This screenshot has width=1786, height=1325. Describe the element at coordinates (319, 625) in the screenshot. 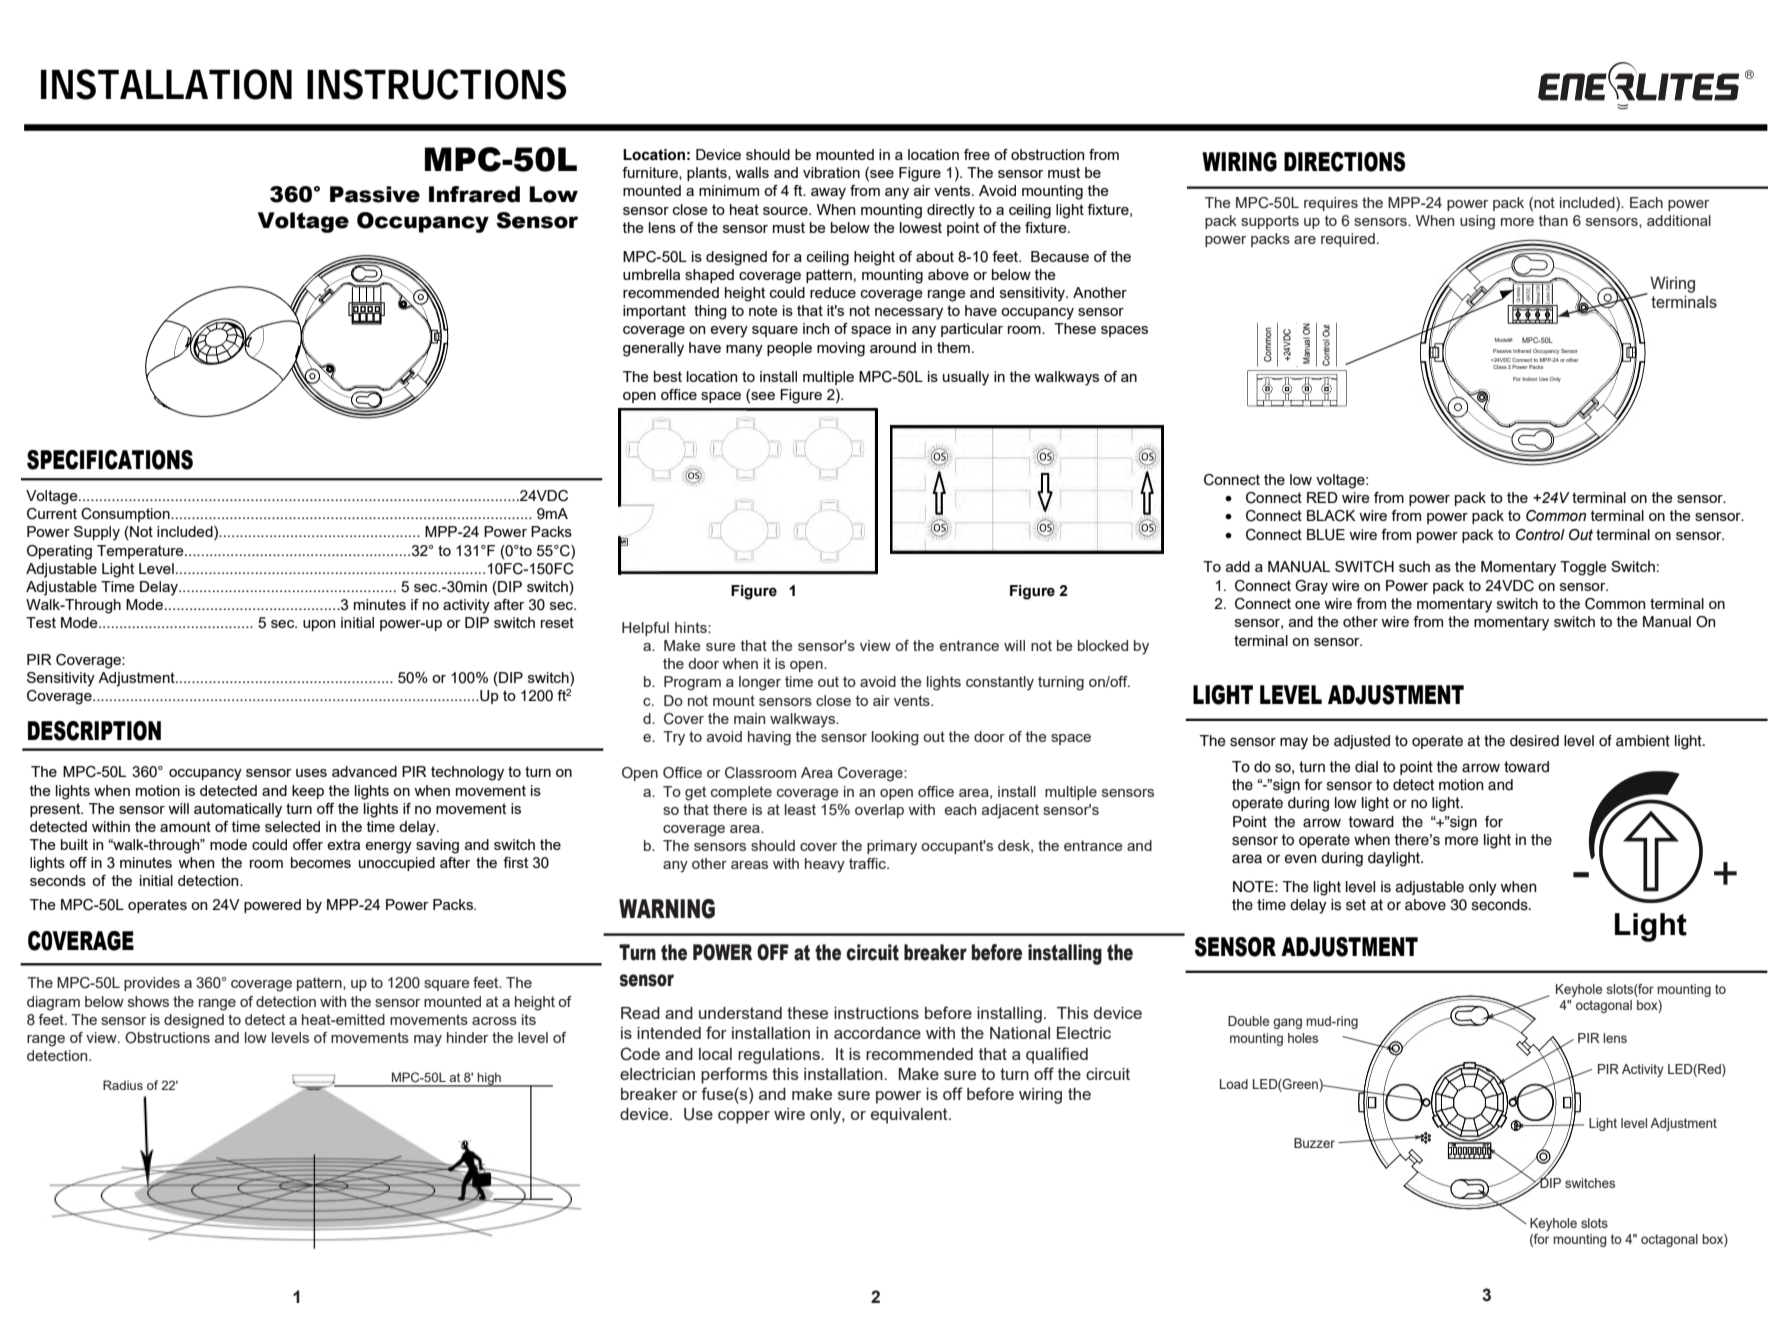

I see `upon` at that location.
